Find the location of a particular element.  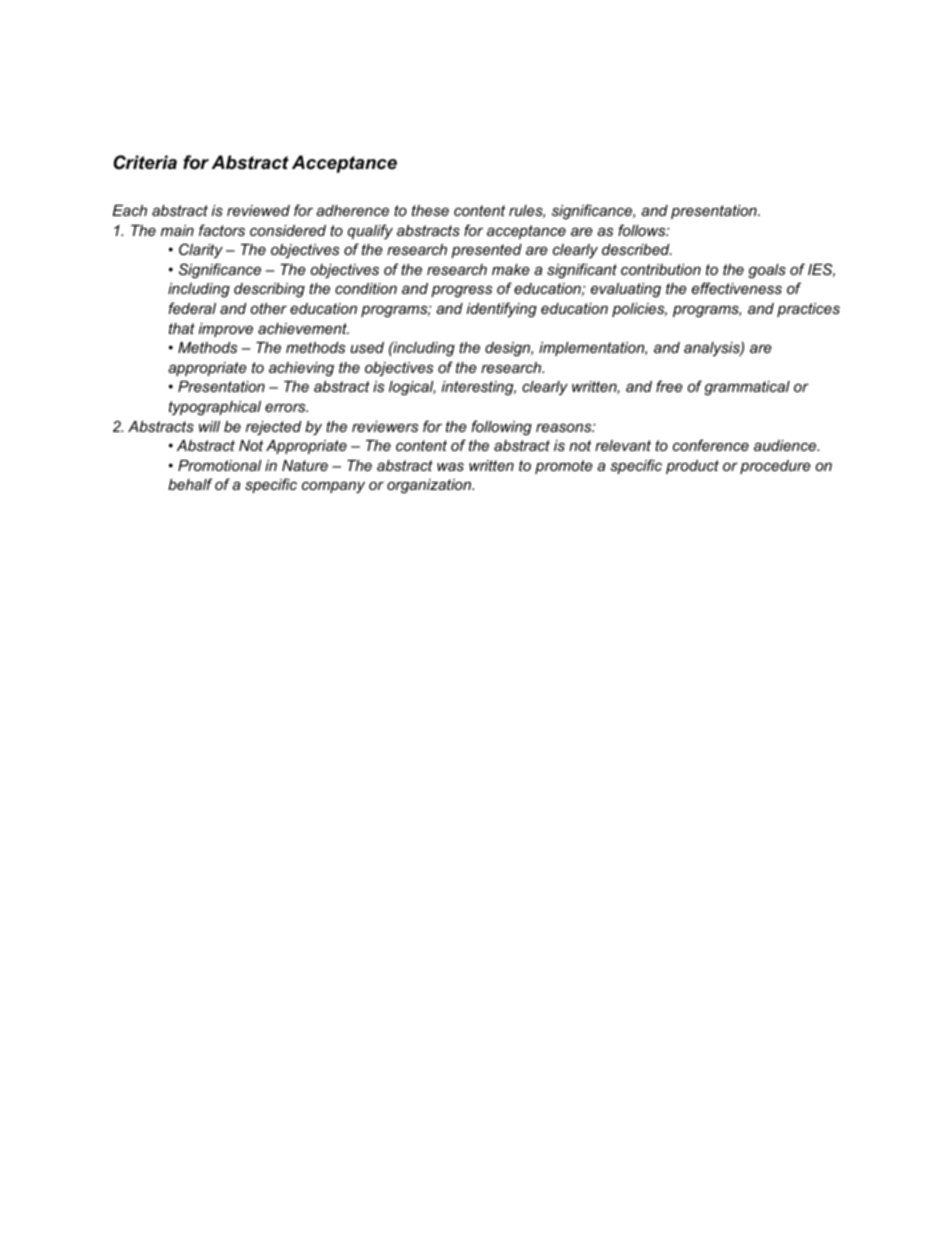

described is located at coordinates (637, 249).
